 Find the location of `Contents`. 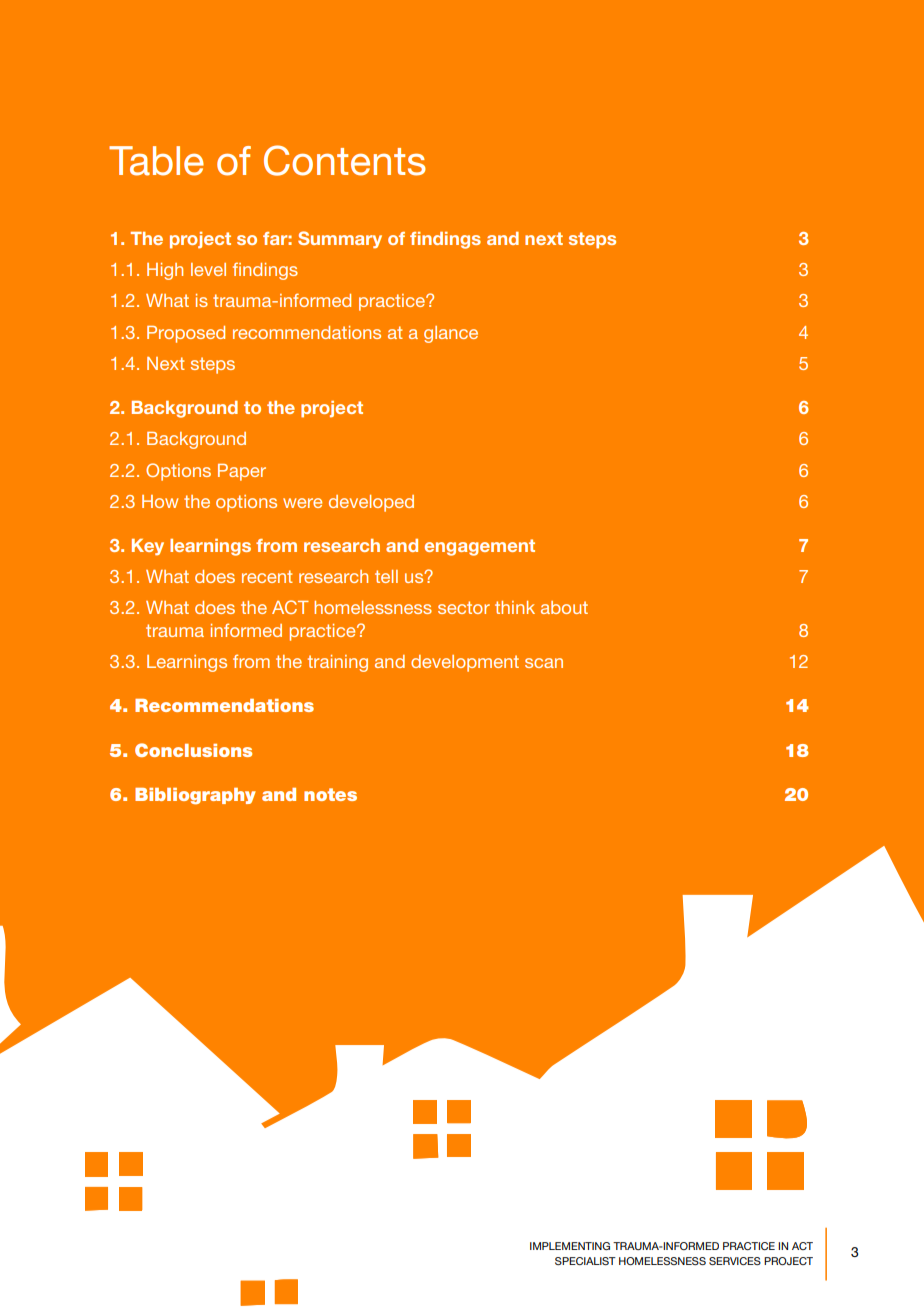

Contents is located at coordinates (345, 160).
